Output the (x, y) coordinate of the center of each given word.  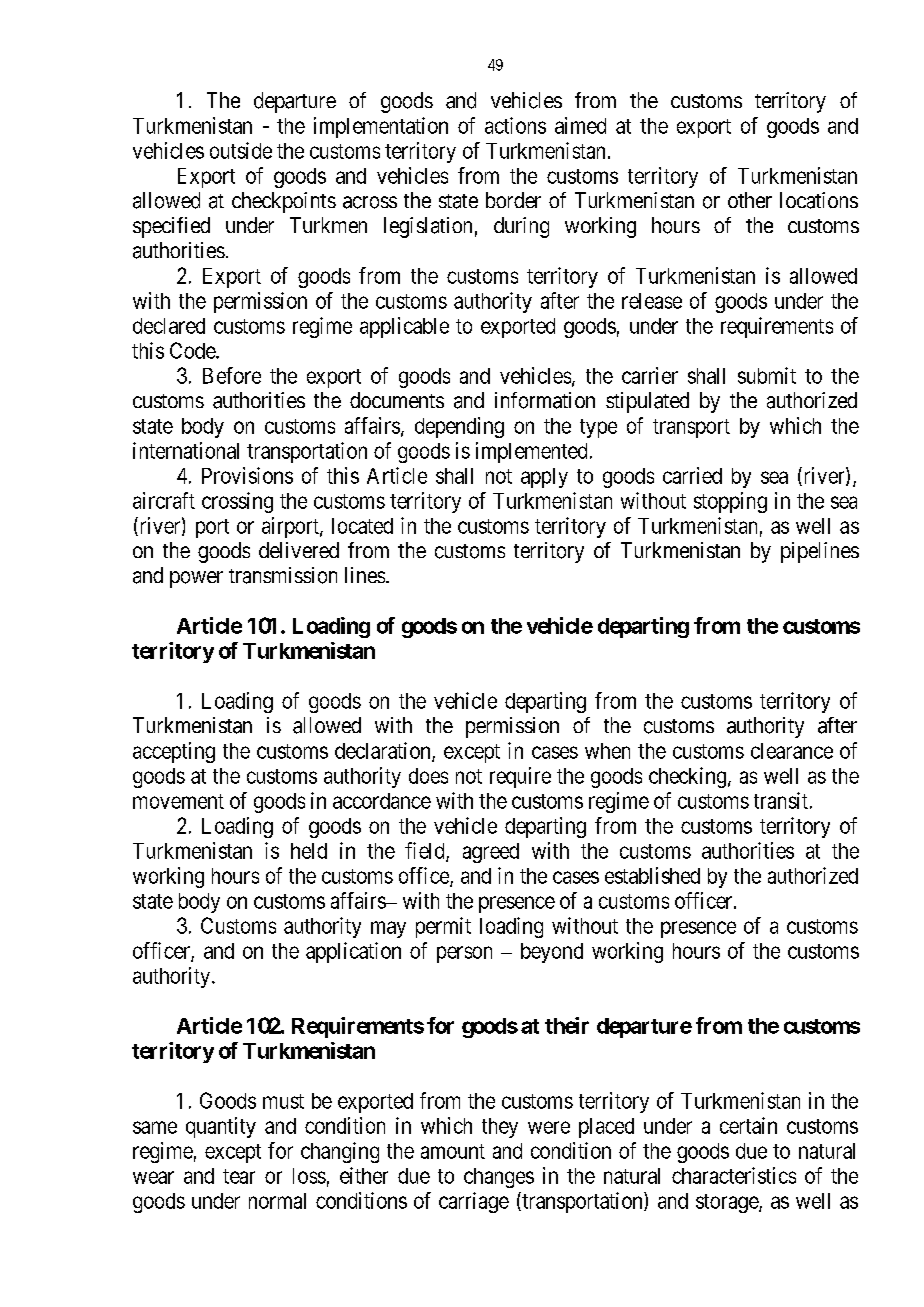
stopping (730, 502)
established (652, 875)
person (464, 954)
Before (232, 375)
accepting (174, 752)
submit (767, 375)
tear (239, 1176)
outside (241, 150)
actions (515, 125)
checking (687, 777)
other (750, 200)
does (428, 776)
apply (544, 478)
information (545, 400)
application (353, 952)
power (196, 579)
